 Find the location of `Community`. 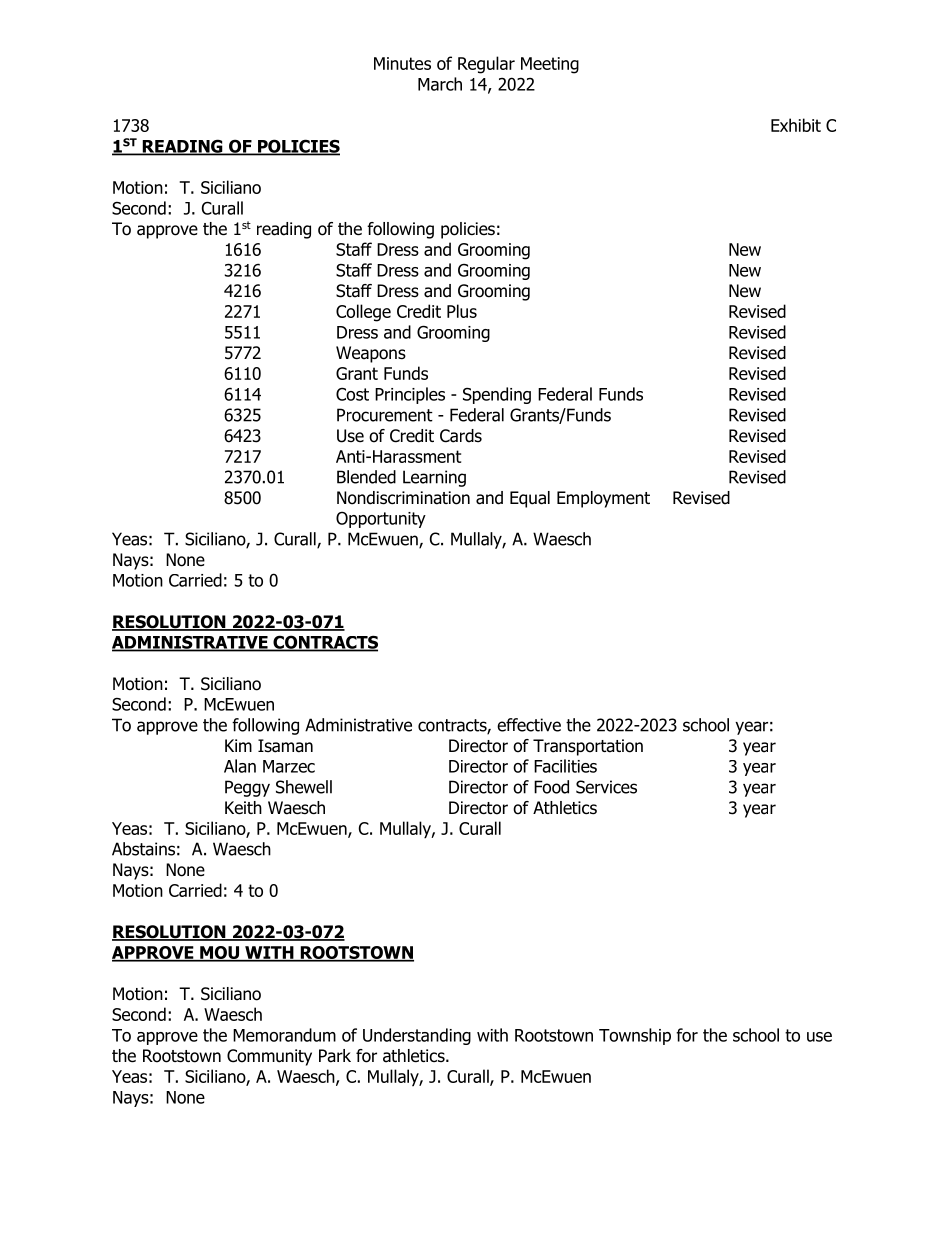

Community is located at coordinates (269, 1057).
